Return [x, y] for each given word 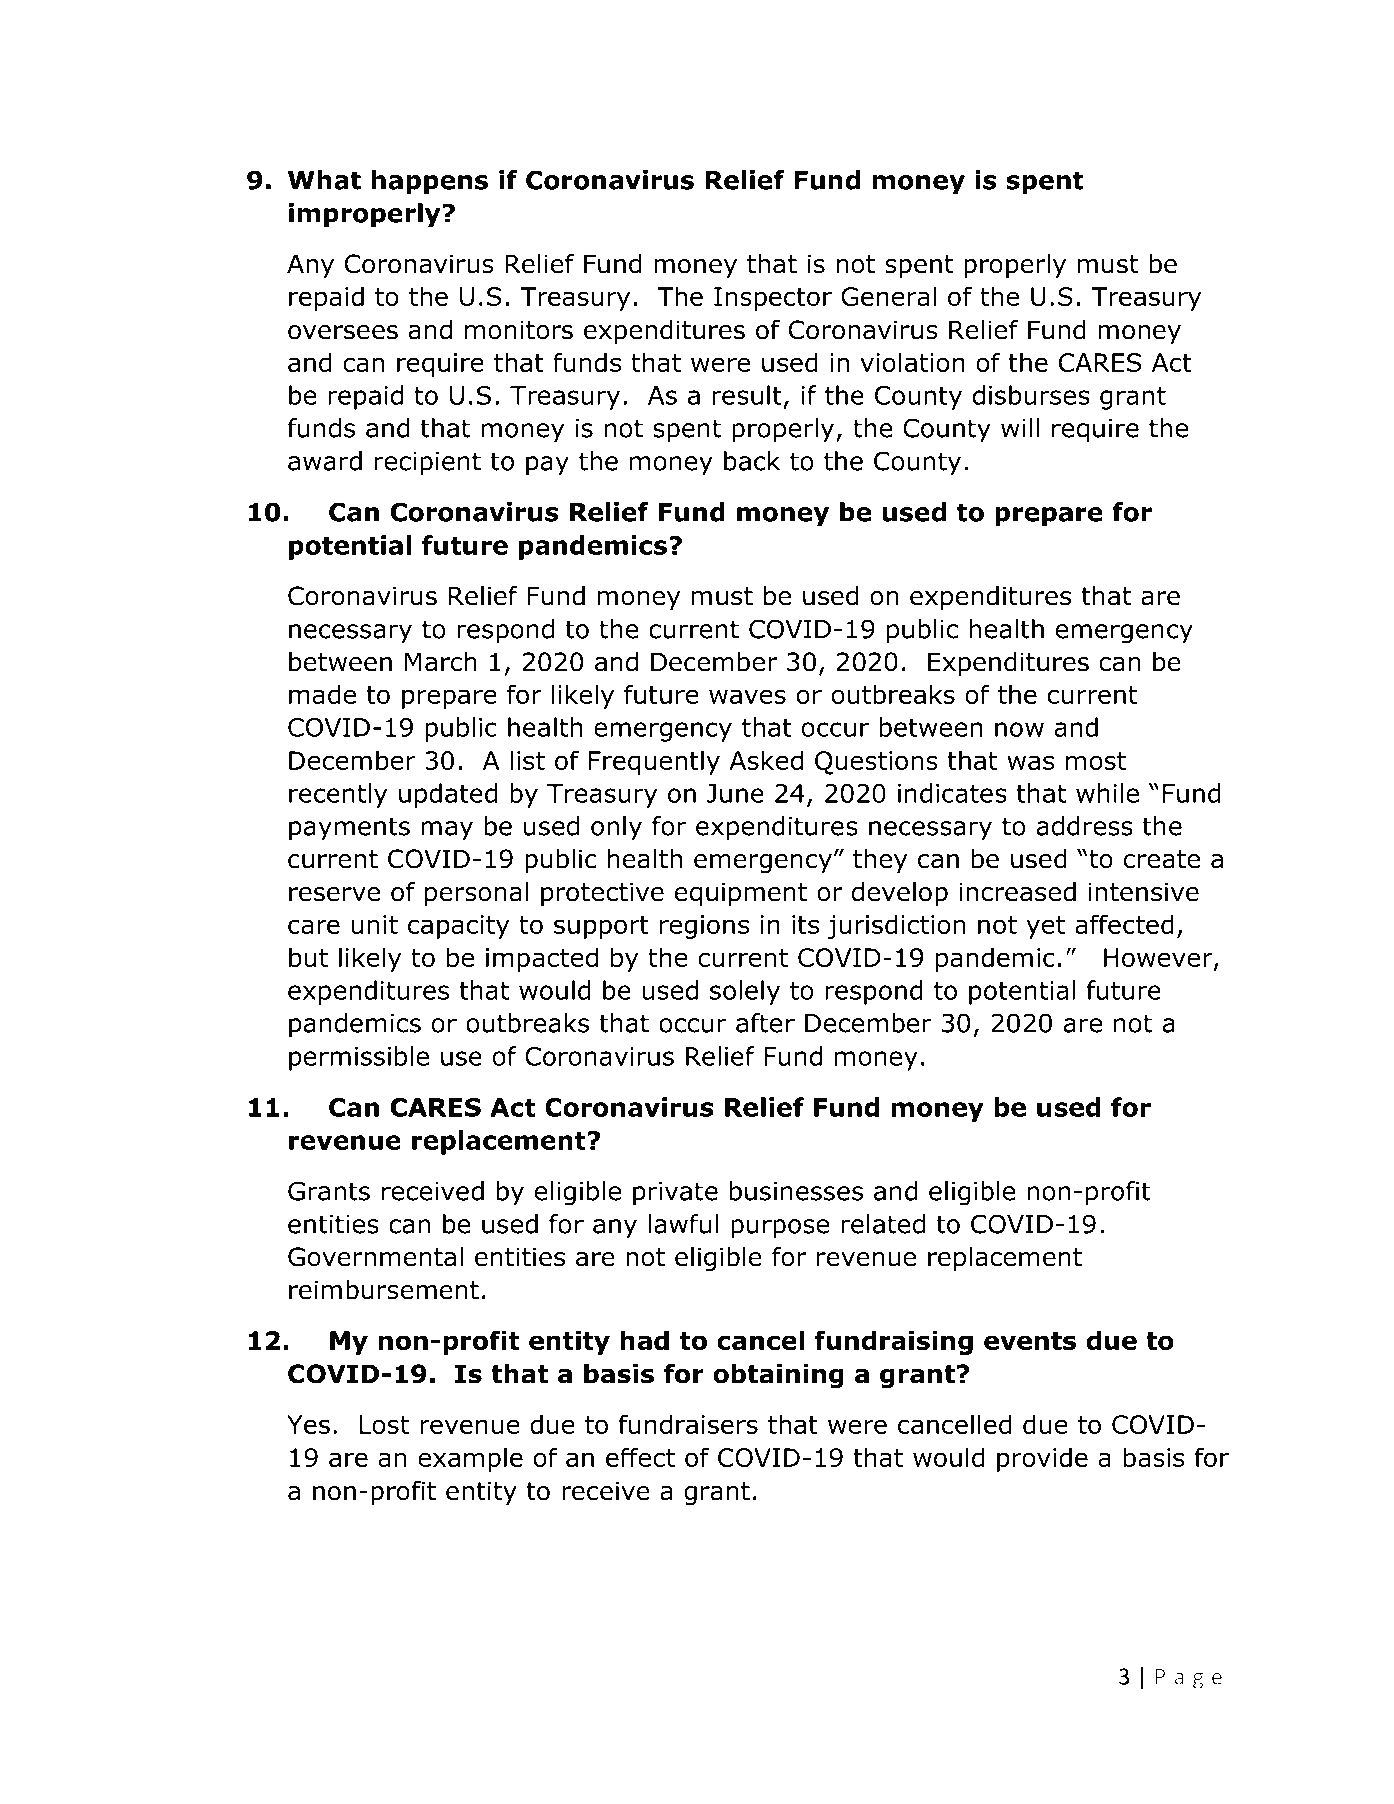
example [470, 1459]
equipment [741, 894]
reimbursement [384, 1290]
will [1020, 428]
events [1030, 1341]
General [888, 296]
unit [374, 924]
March [441, 662]
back [752, 461]
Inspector [773, 299]
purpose [780, 1229]
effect [640, 1457]
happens [430, 182]
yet [1045, 927]
